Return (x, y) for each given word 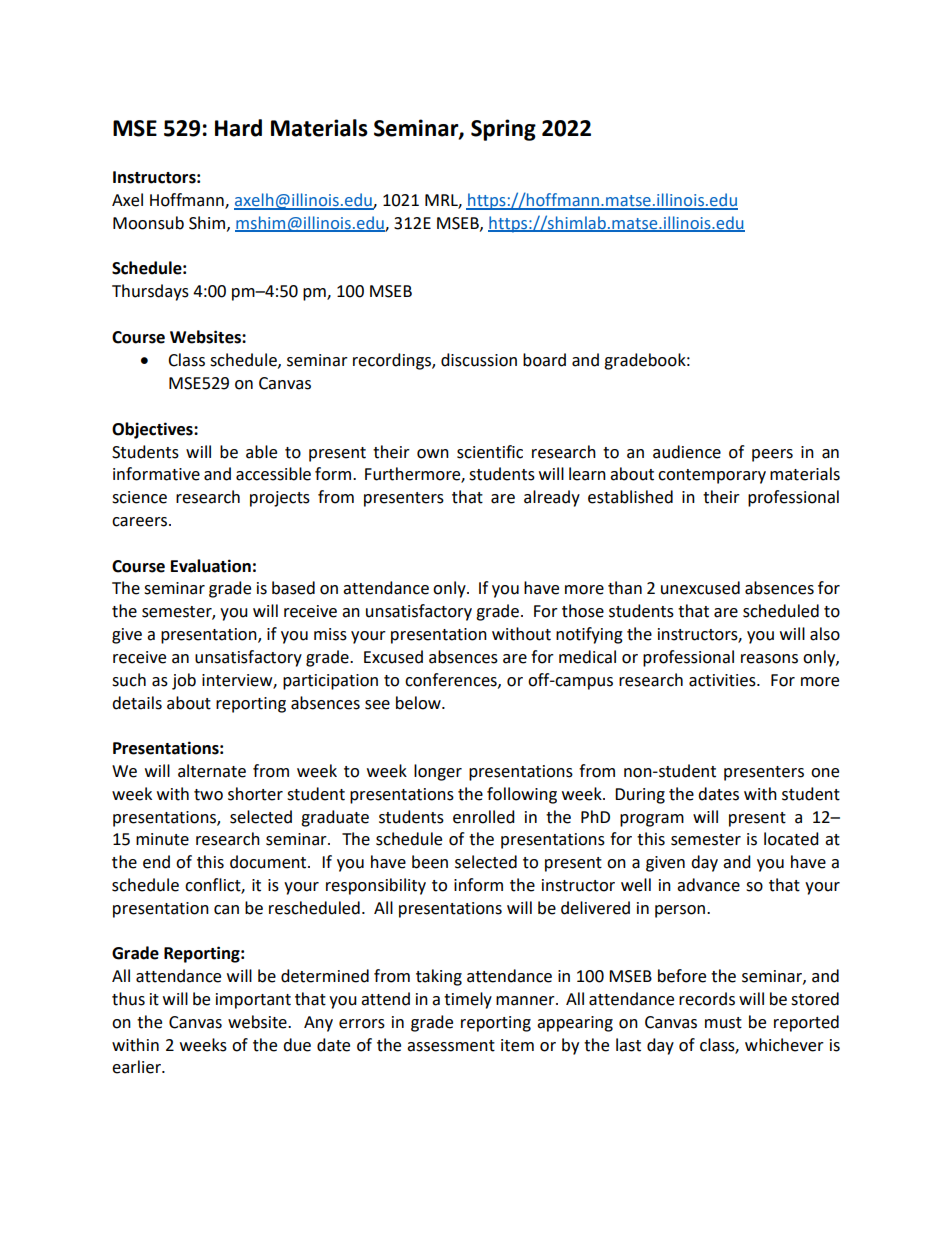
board (544, 360)
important (253, 1001)
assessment (451, 1046)
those (583, 611)
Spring (503, 130)
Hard (238, 128)
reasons (769, 659)
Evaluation (211, 566)
